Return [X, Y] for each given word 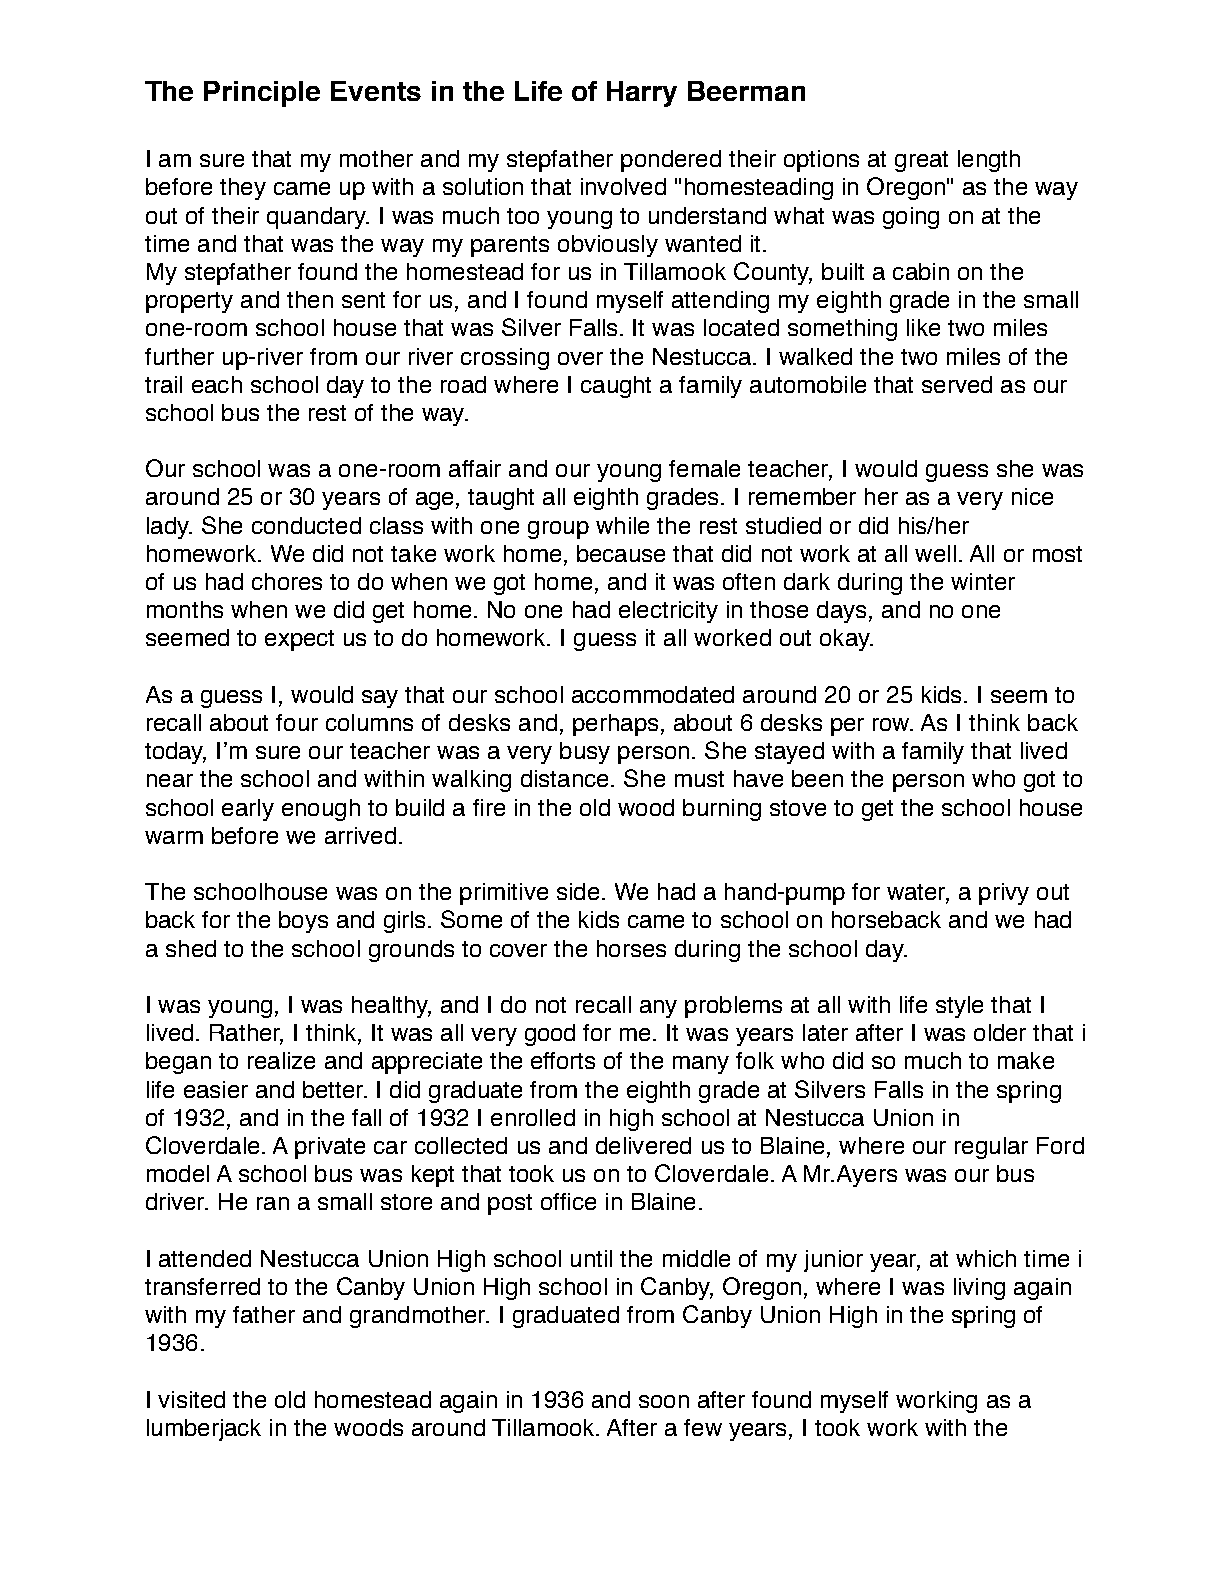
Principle [262, 94]
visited [191, 1399]
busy [585, 753]
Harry [642, 94]
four [297, 722]
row [892, 724]
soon [664, 1401]
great [921, 161]
